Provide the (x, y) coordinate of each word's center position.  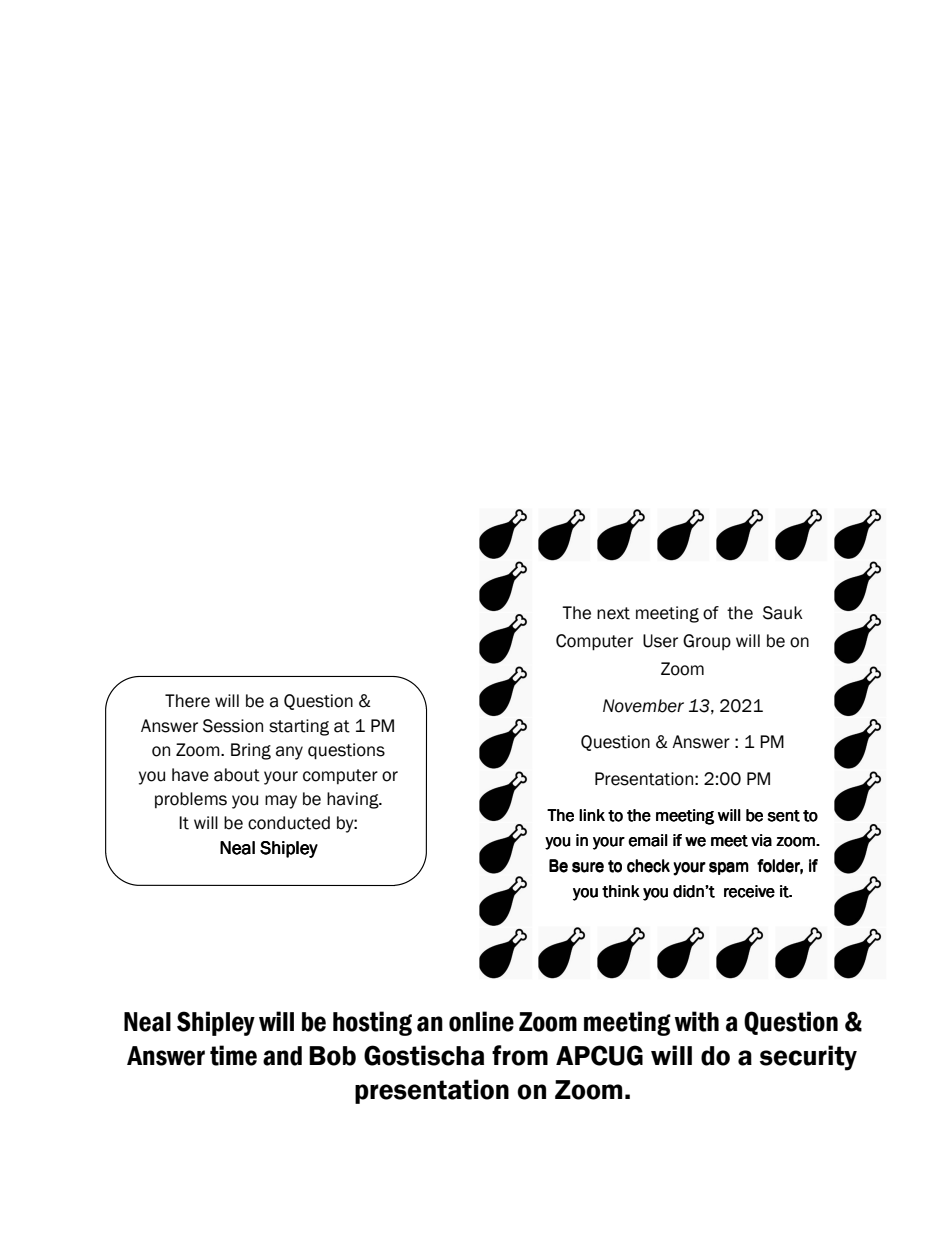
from (520, 1055)
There (187, 701)
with (696, 1021)
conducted (289, 823)
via (761, 840)
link (592, 815)
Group (707, 642)
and (282, 1056)
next (613, 613)
